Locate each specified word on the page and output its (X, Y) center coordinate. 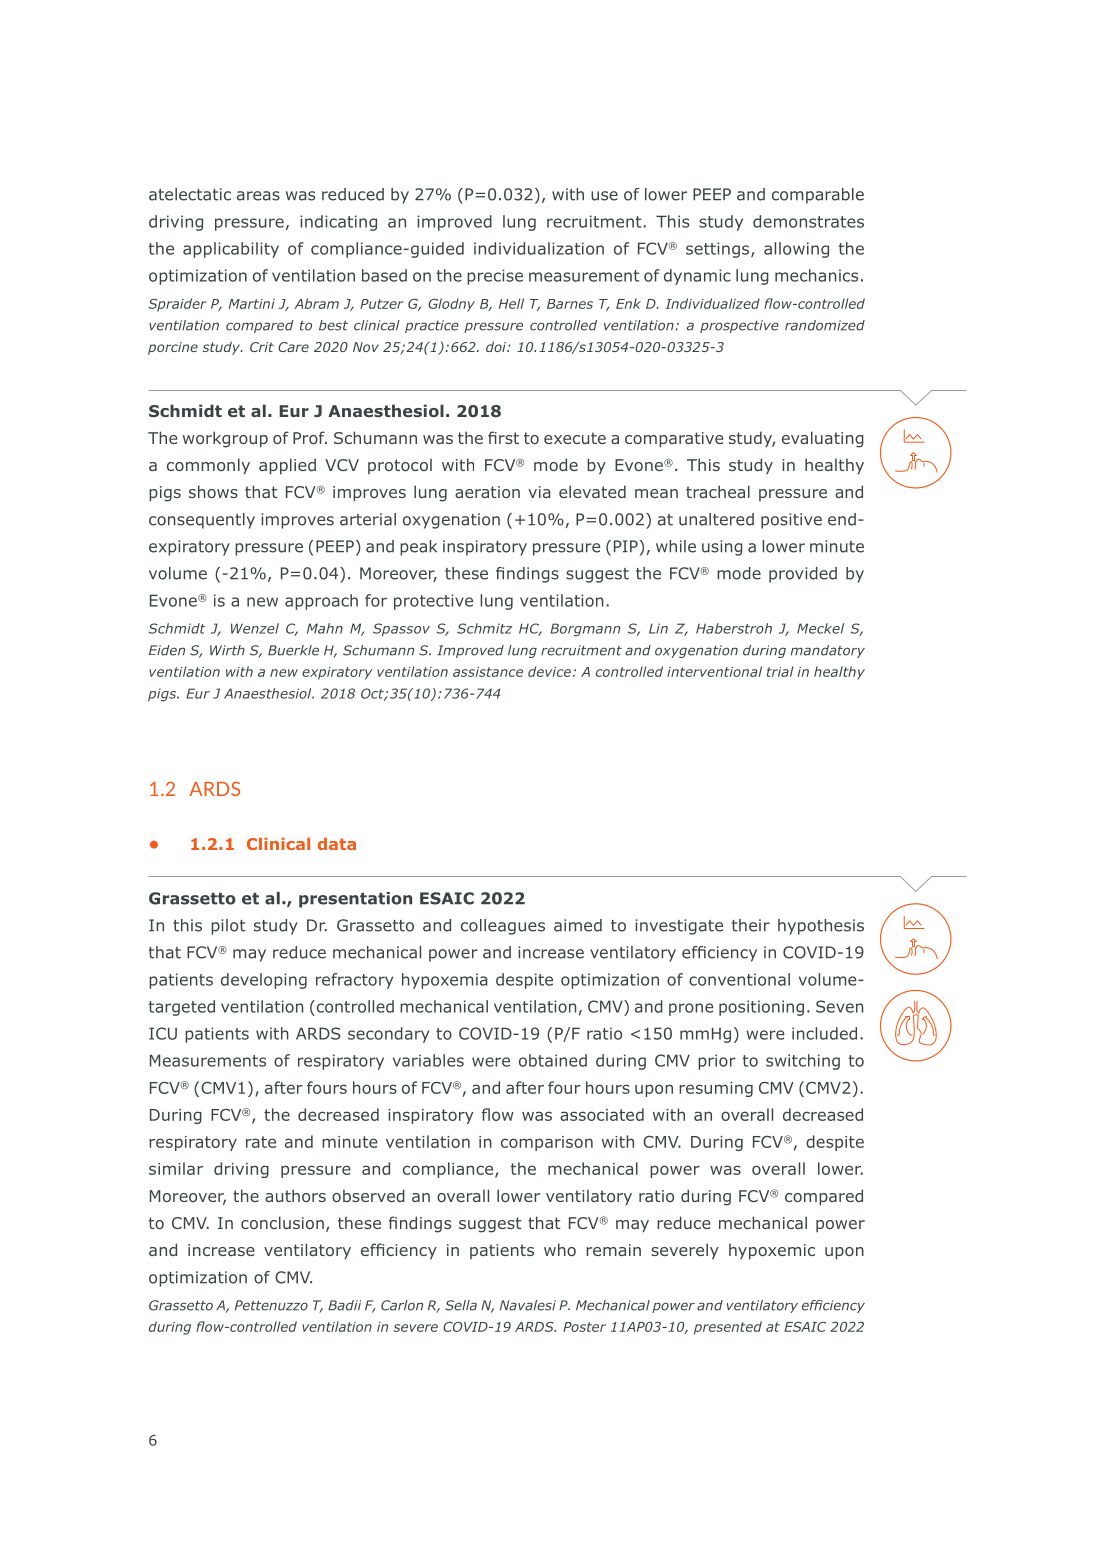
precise (495, 277)
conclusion (282, 1222)
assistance (488, 672)
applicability (231, 250)
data (337, 844)
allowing (796, 250)
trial (780, 671)
